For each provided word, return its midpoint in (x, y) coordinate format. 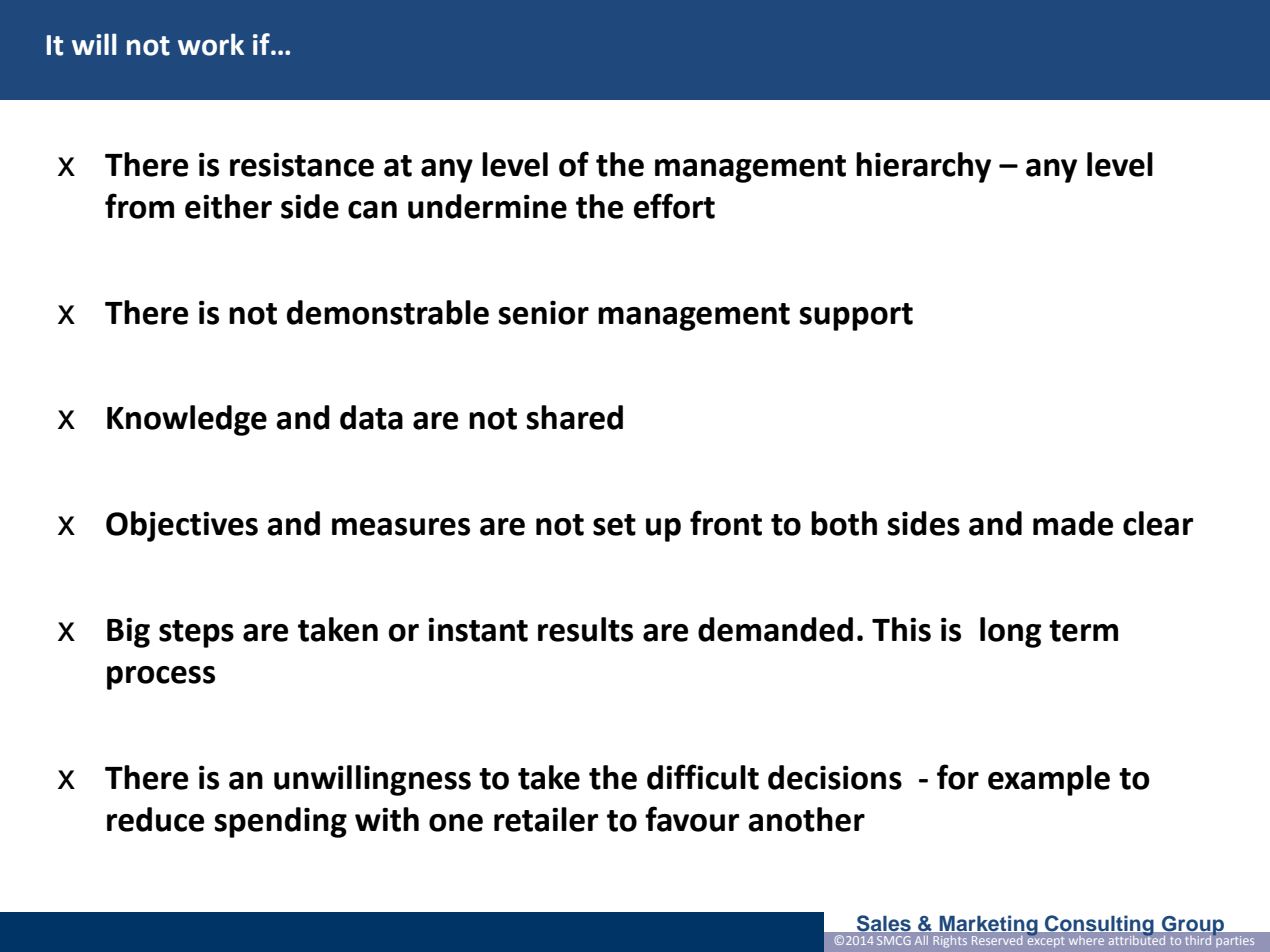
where (1086, 940)
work (211, 44)
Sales (884, 923)
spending (281, 822)
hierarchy (923, 167)
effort (674, 206)
